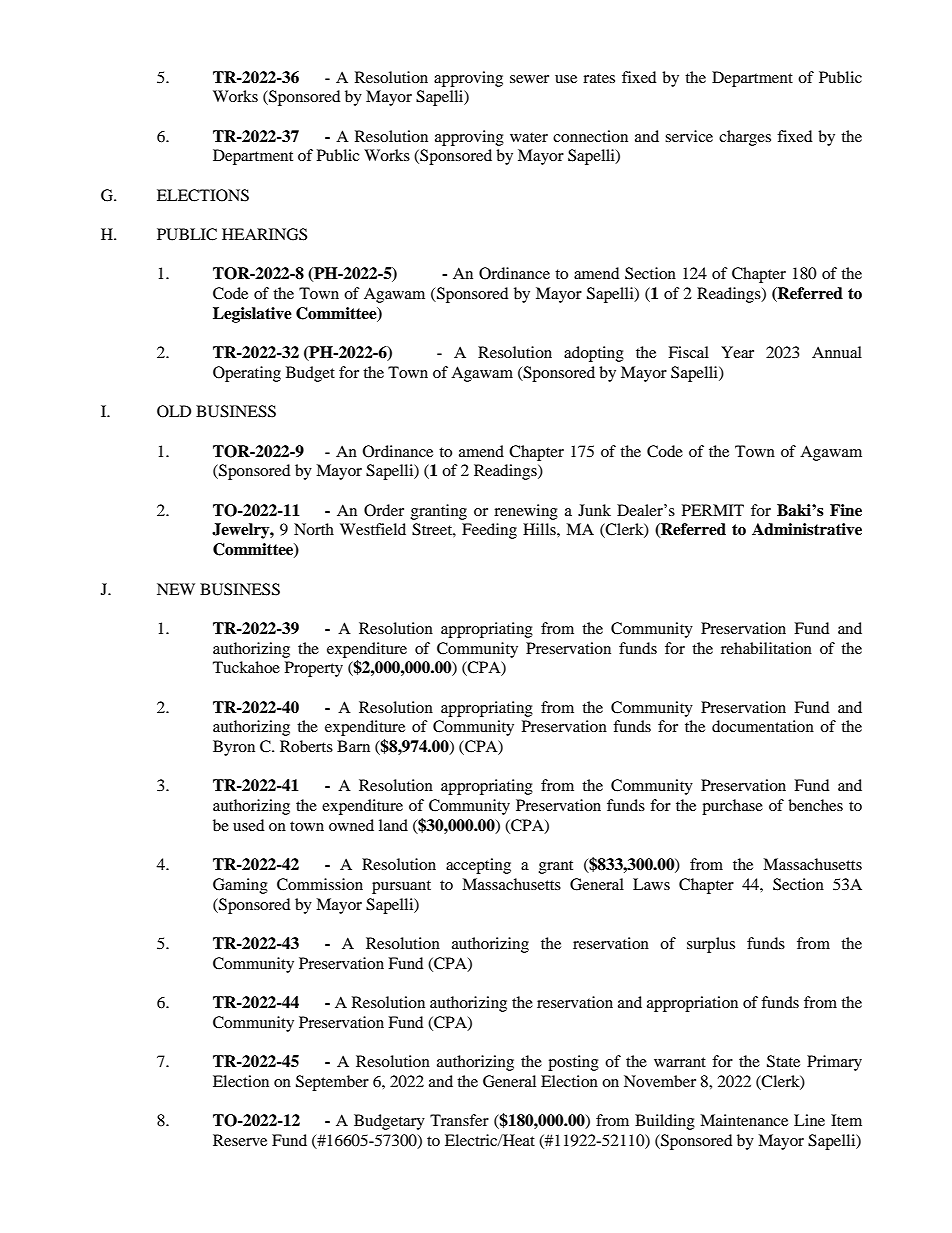 The height and width of the image is (1233, 952). What do you see at coordinates (264, 234) in the image?
I see `HEARINGS` at bounding box center [264, 234].
